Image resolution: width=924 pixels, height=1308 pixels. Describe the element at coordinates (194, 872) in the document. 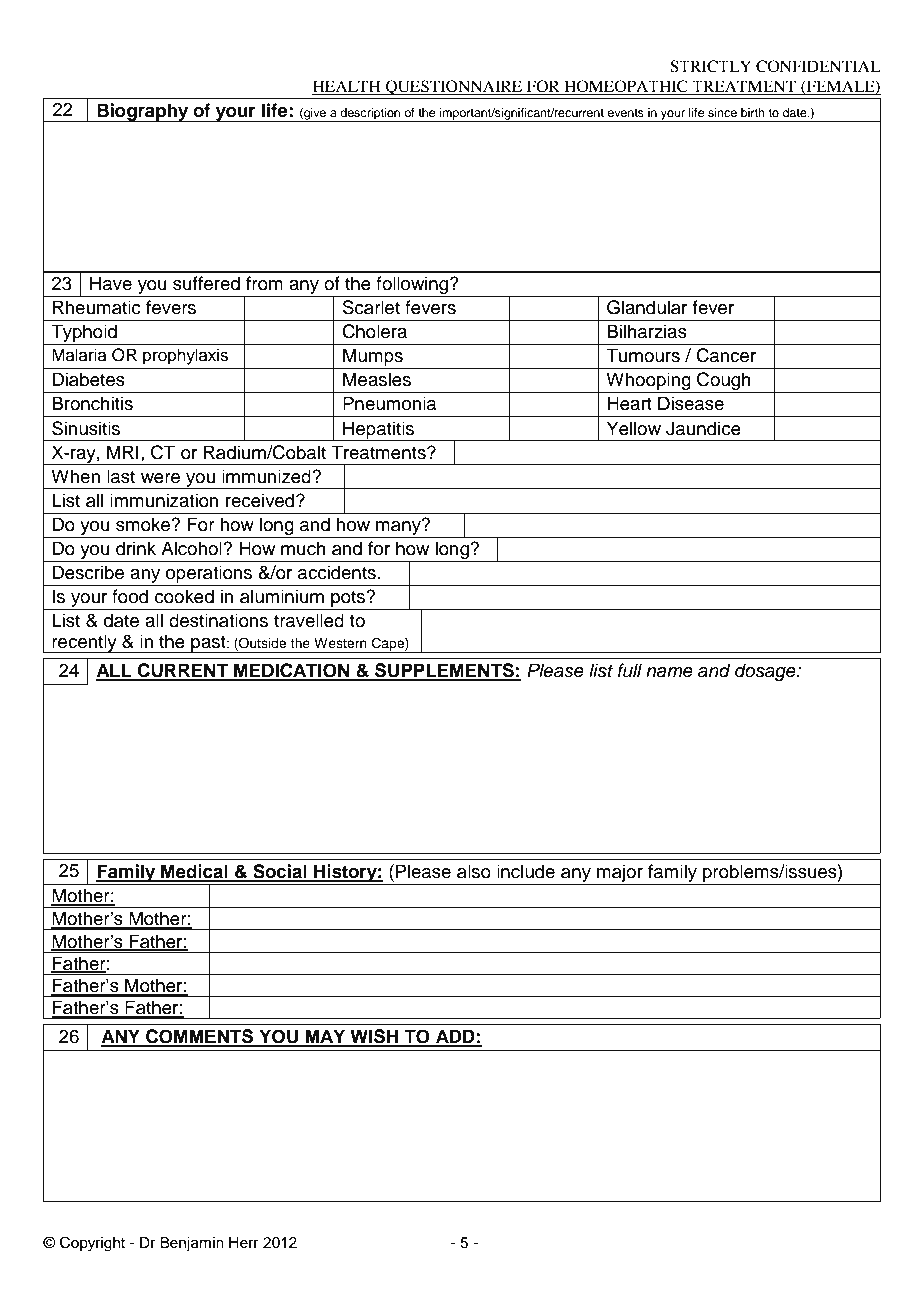

I see `Medical` at that location.
